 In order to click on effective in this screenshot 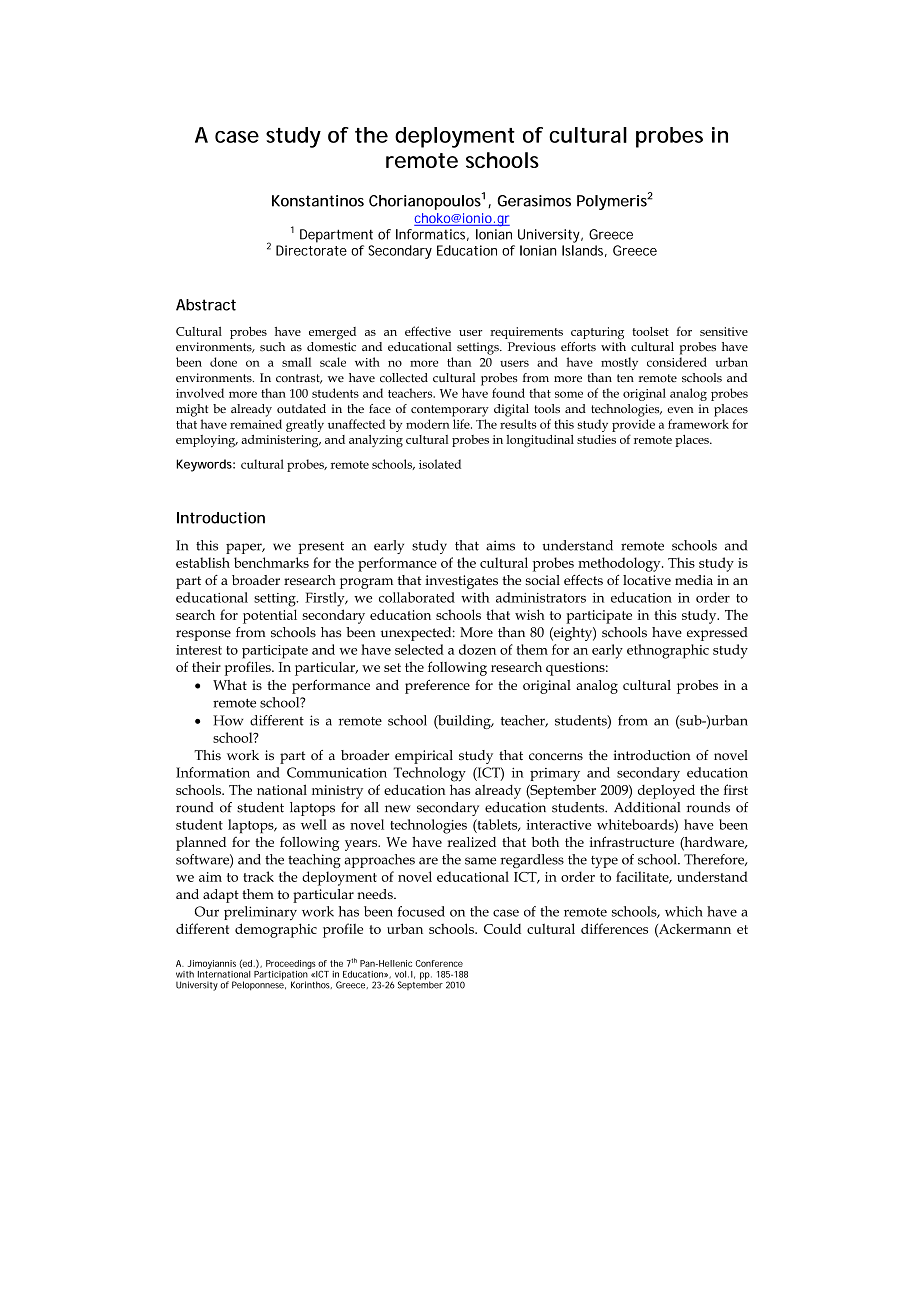, I will do `click(428, 331)`.
